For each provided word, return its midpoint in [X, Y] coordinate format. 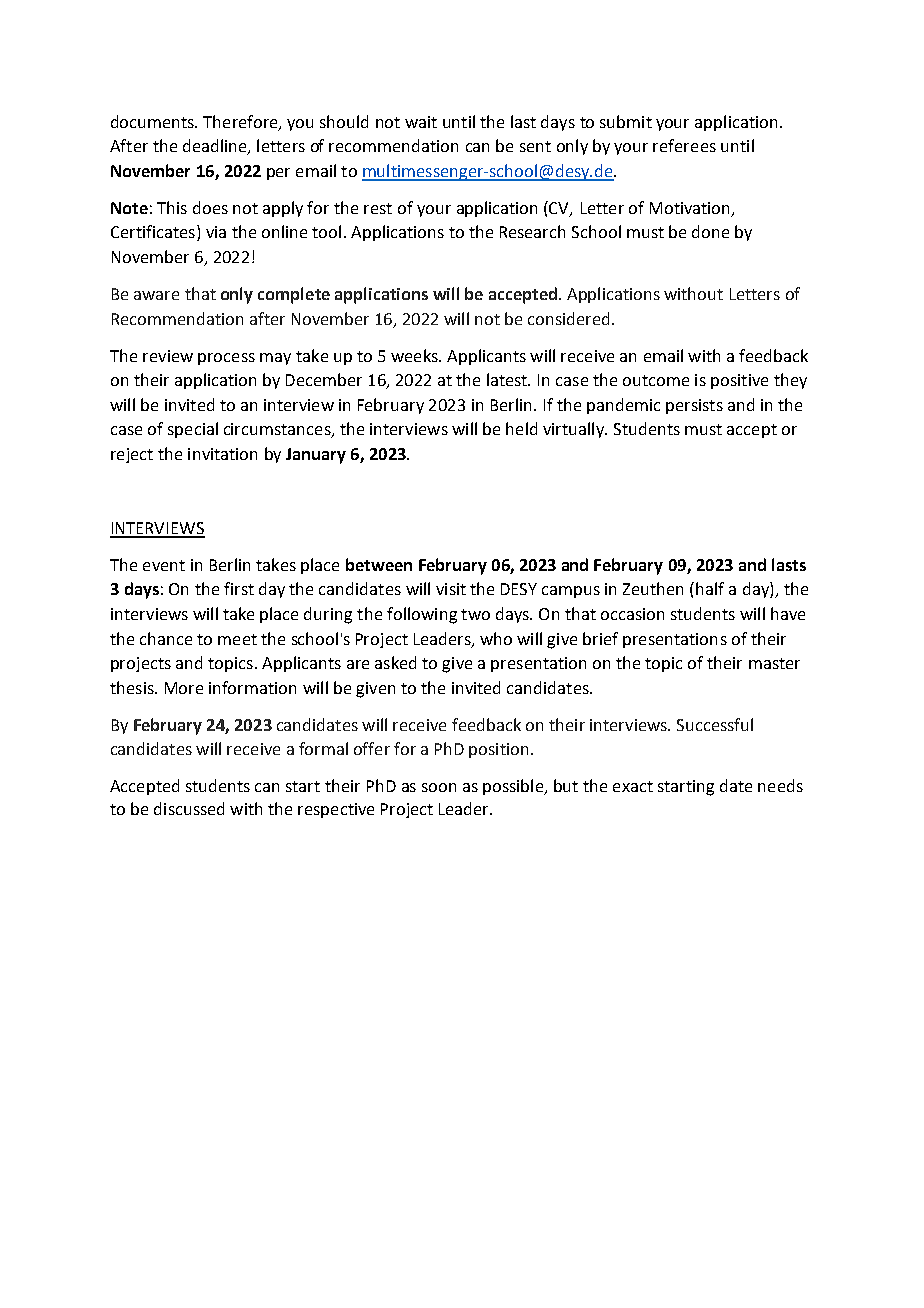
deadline [216, 147]
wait [421, 122]
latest [508, 379]
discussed [189, 808]
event [164, 565]
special [193, 430]
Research [532, 231]
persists [694, 406]
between [379, 564]
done [710, 231]
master [774, 663]
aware [156, 295]
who [496, 638]
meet [237, 639]
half [710, 588]
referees [684, 145]
